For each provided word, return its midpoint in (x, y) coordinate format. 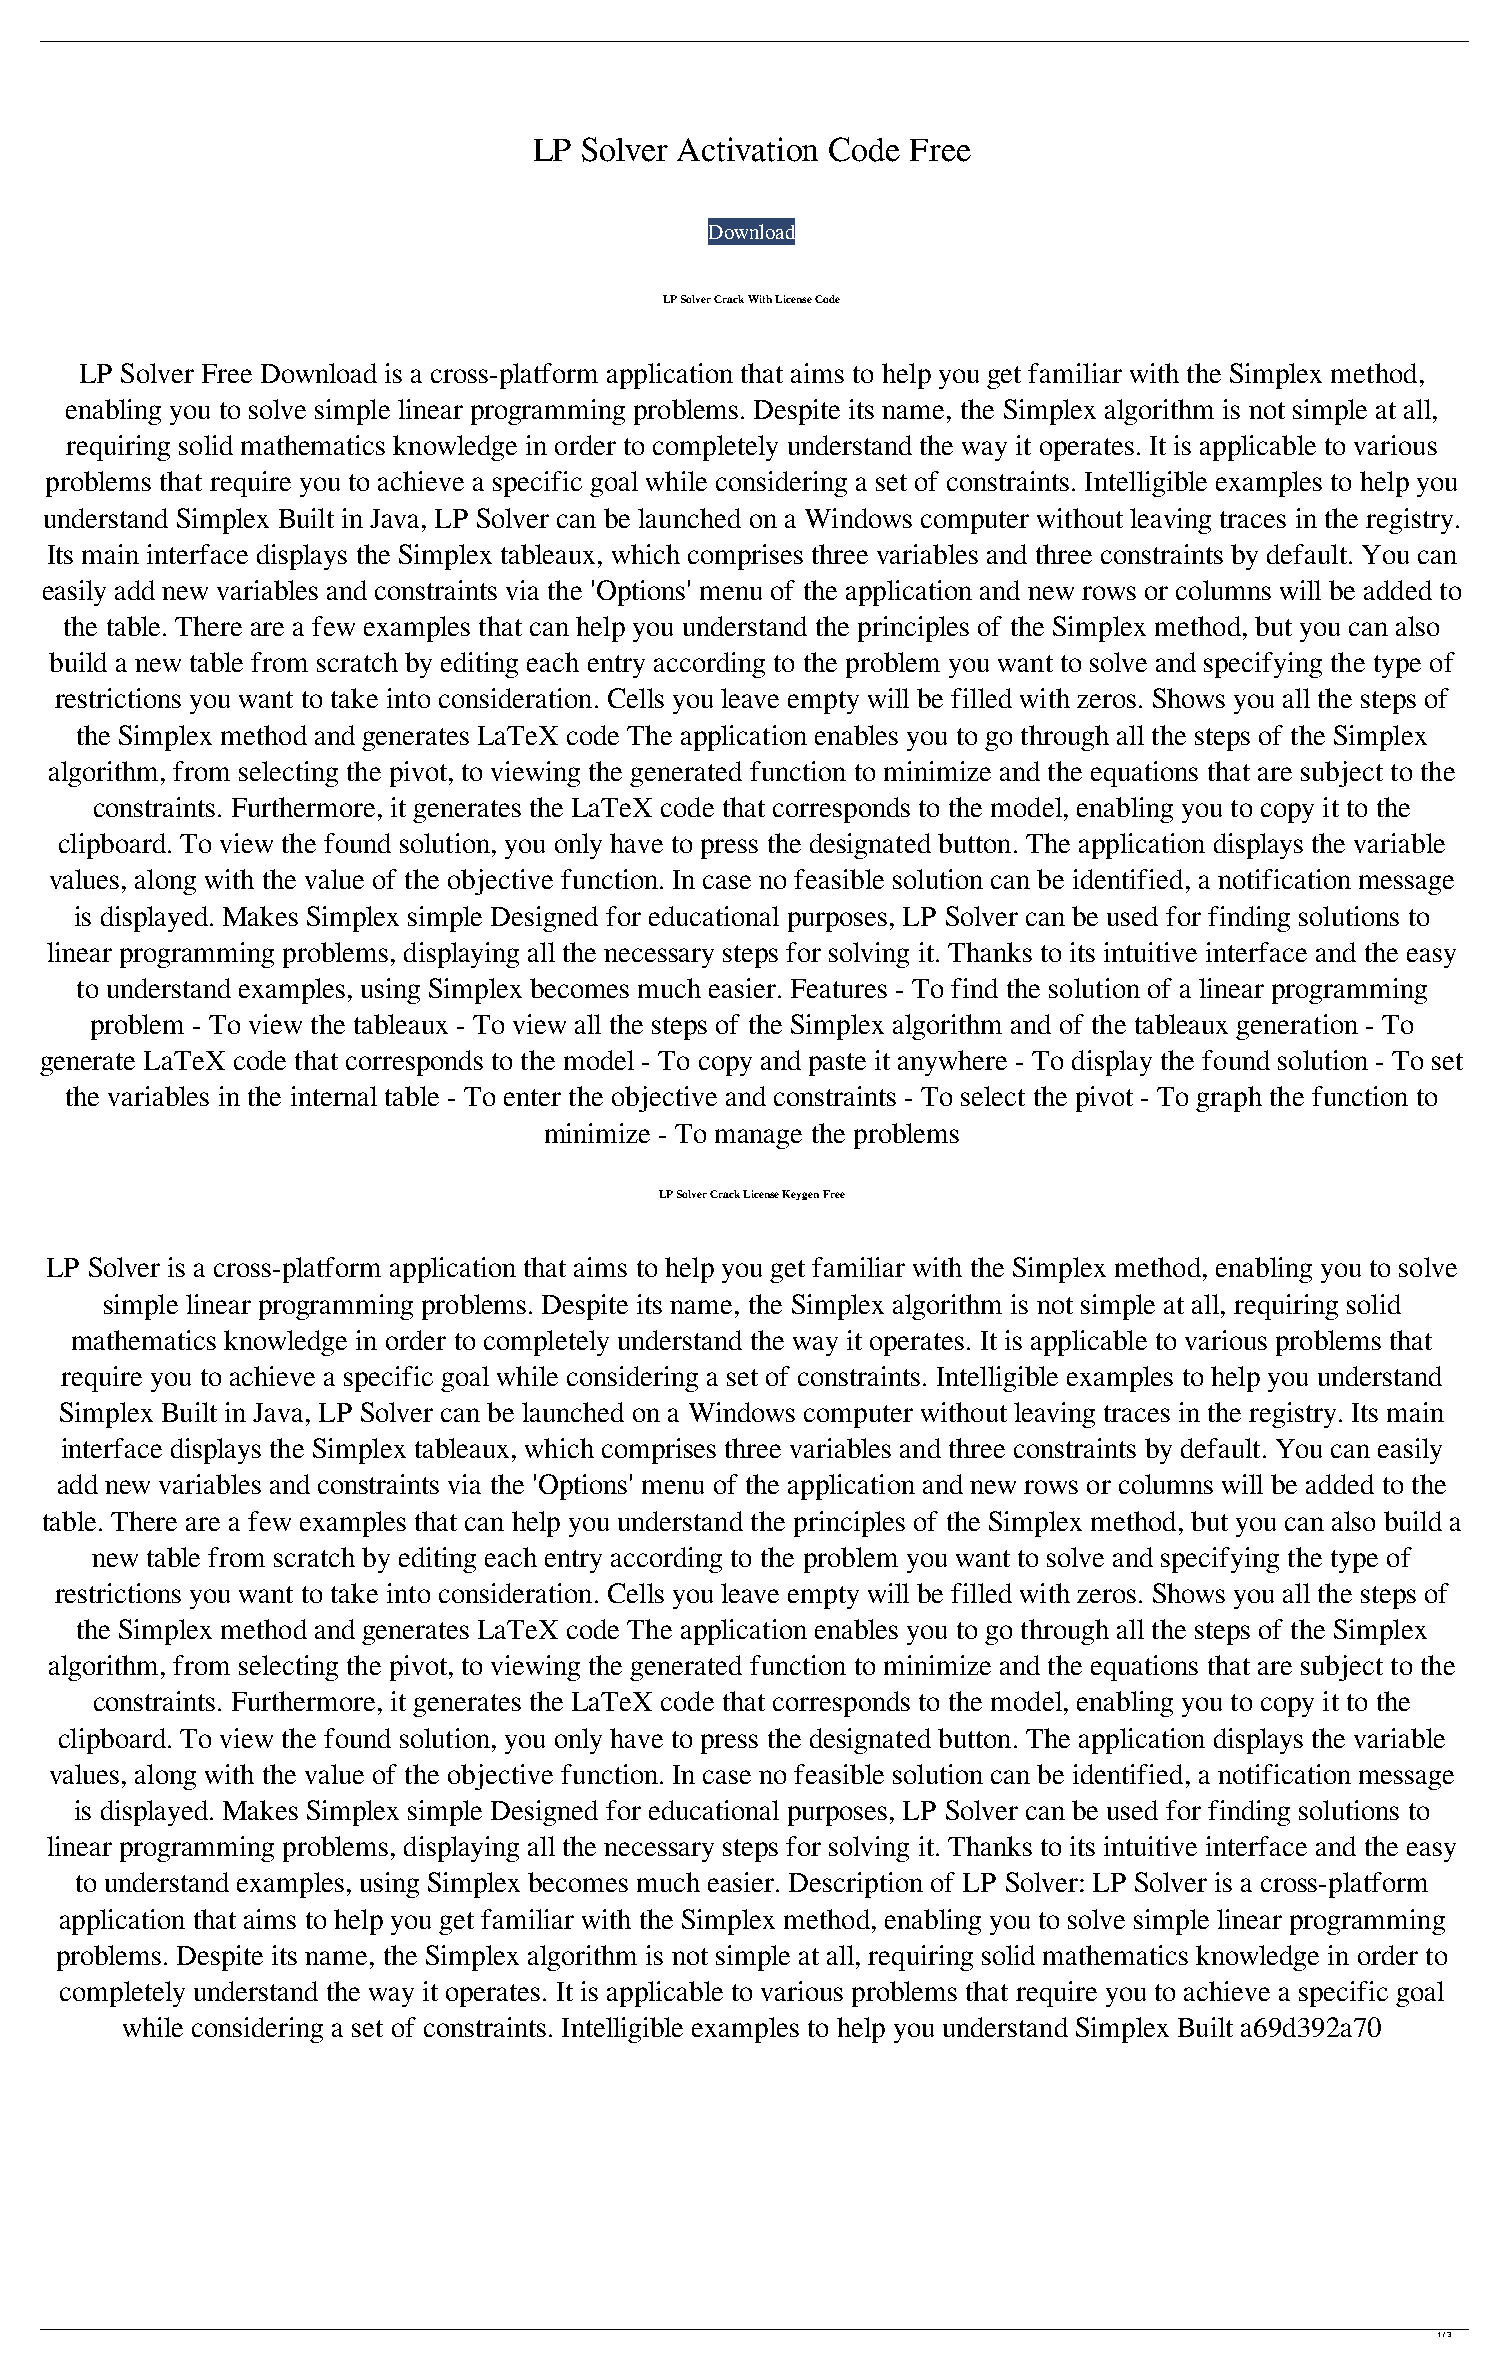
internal (334, 1096)
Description (856, 1885)
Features (839, 988)
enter (532, 1097)
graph (1229, 1099)
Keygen (800, 1195)
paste (837, 1064)
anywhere (952, 1063)
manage (758, 1139)
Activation (747, 149)
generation (1297, 1027)
